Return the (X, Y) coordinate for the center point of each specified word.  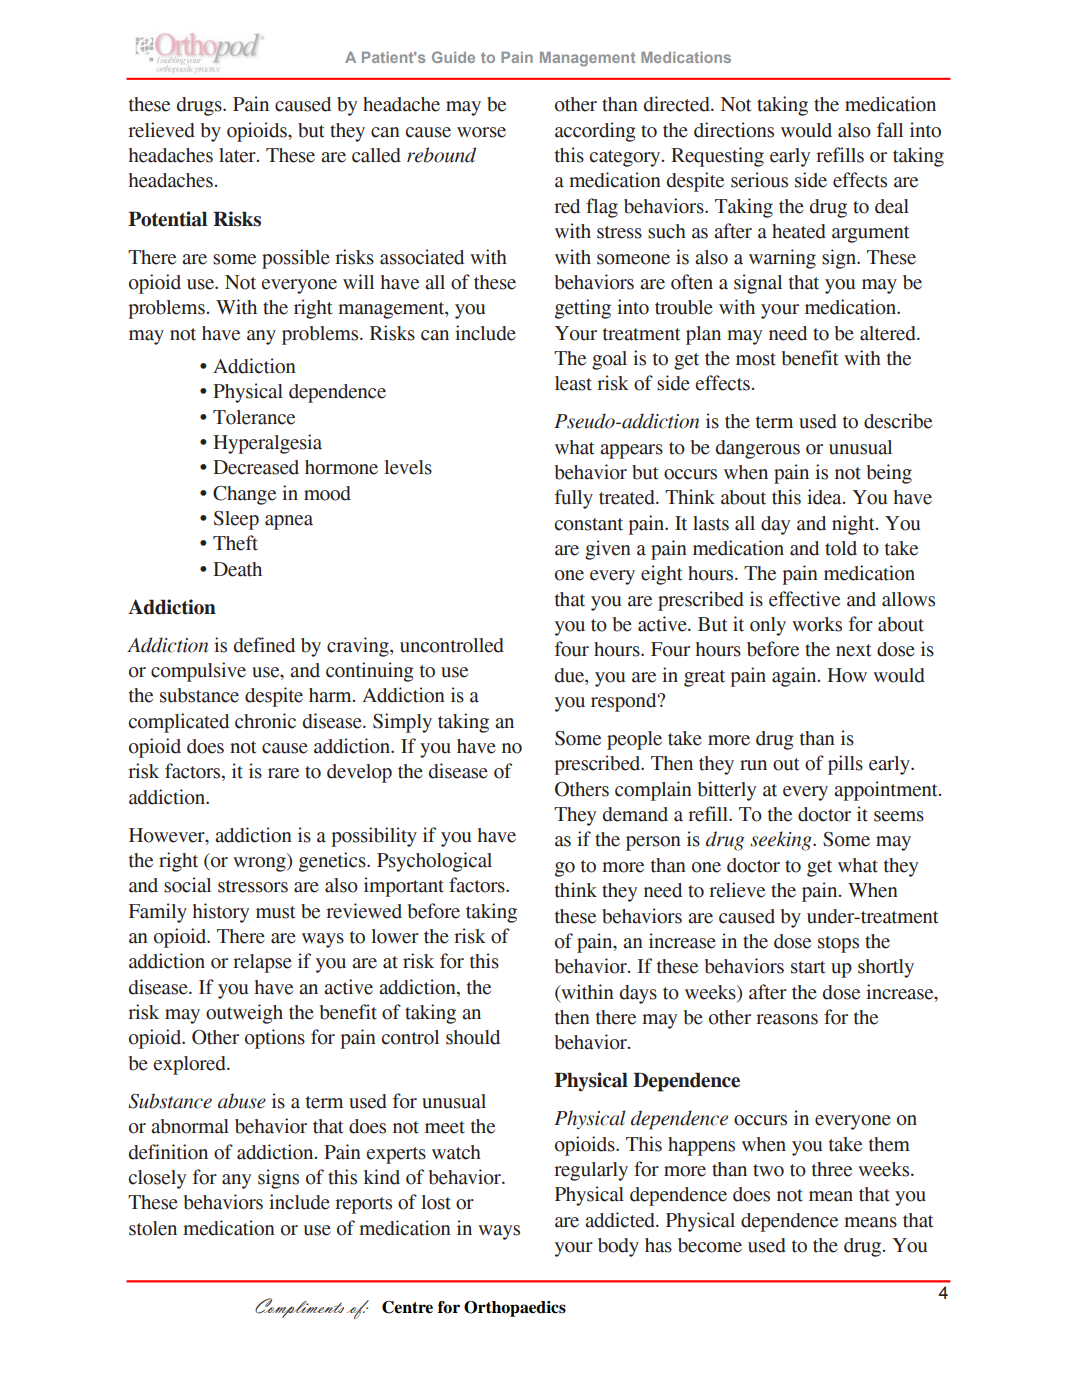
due (570, 675)
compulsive (198, 672)
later (238, 155)
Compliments (299, 1308)
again (795, 677)
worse (481, 132)
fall (890, 130)
